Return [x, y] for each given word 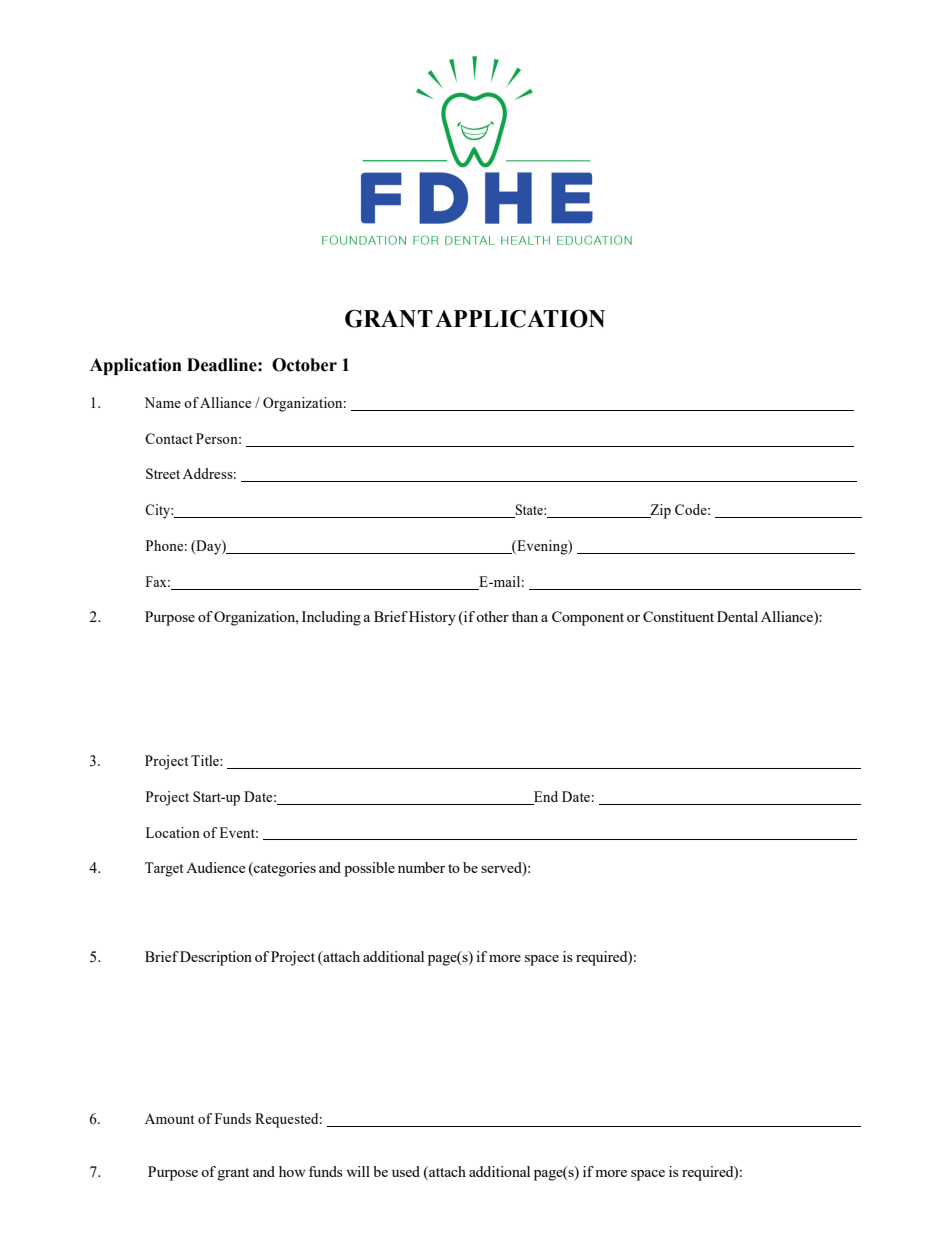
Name [162, 402]
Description [216, 958]
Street [163, 473]
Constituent [678, 616]
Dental [737, 616]
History [432, 618]
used [406, 1171]
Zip [659, 511]
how [292, 1171]
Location [173, 832]
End [546, 796]
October [304, 365]
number [421, 867]
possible [369, 869]
